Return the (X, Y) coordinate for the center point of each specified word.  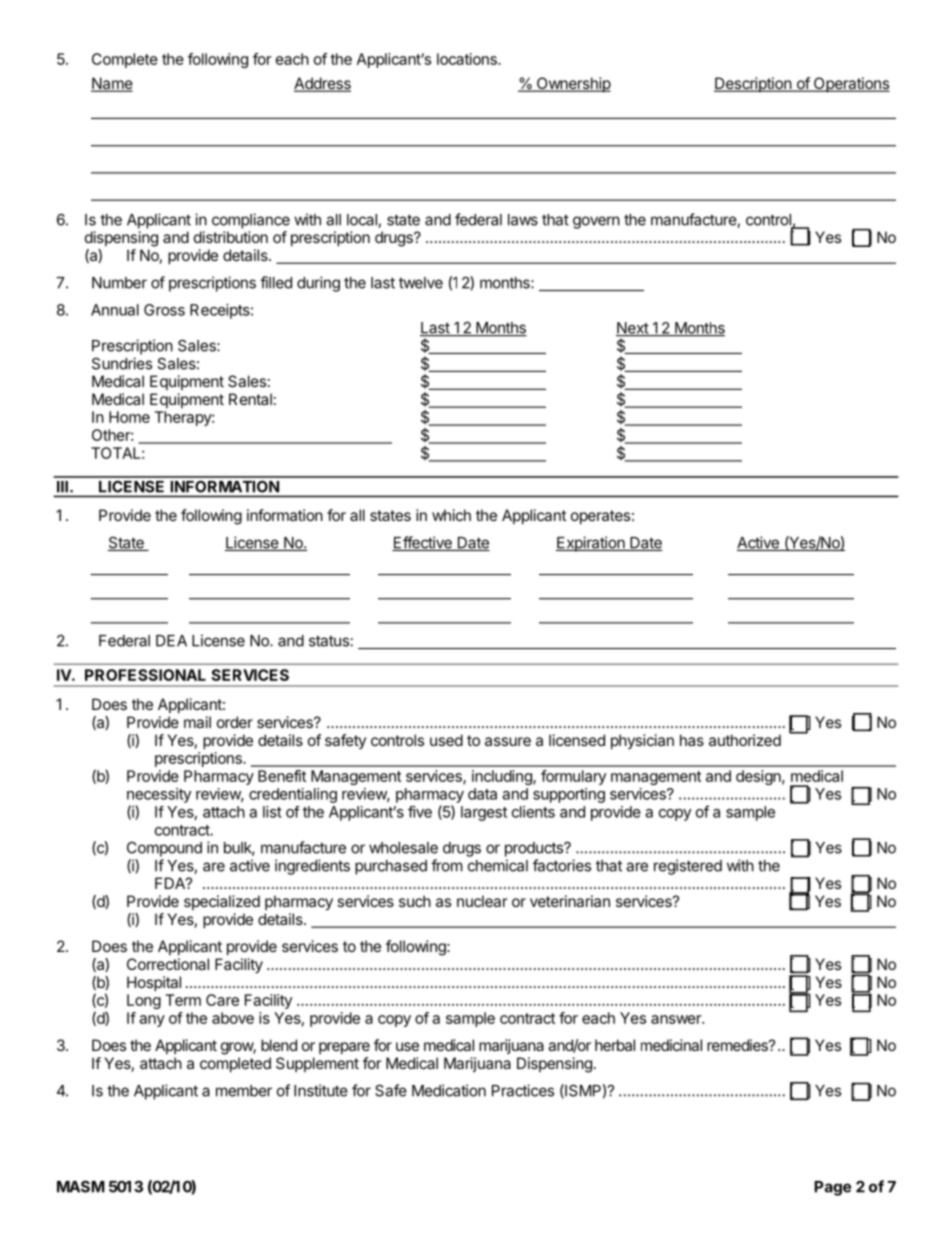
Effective (423, 543)
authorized (745, 740)
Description (753, 84)
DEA (171, 641)
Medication (449, 1090)
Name (112, 84)
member (244, 1091)
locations (468, 59)
